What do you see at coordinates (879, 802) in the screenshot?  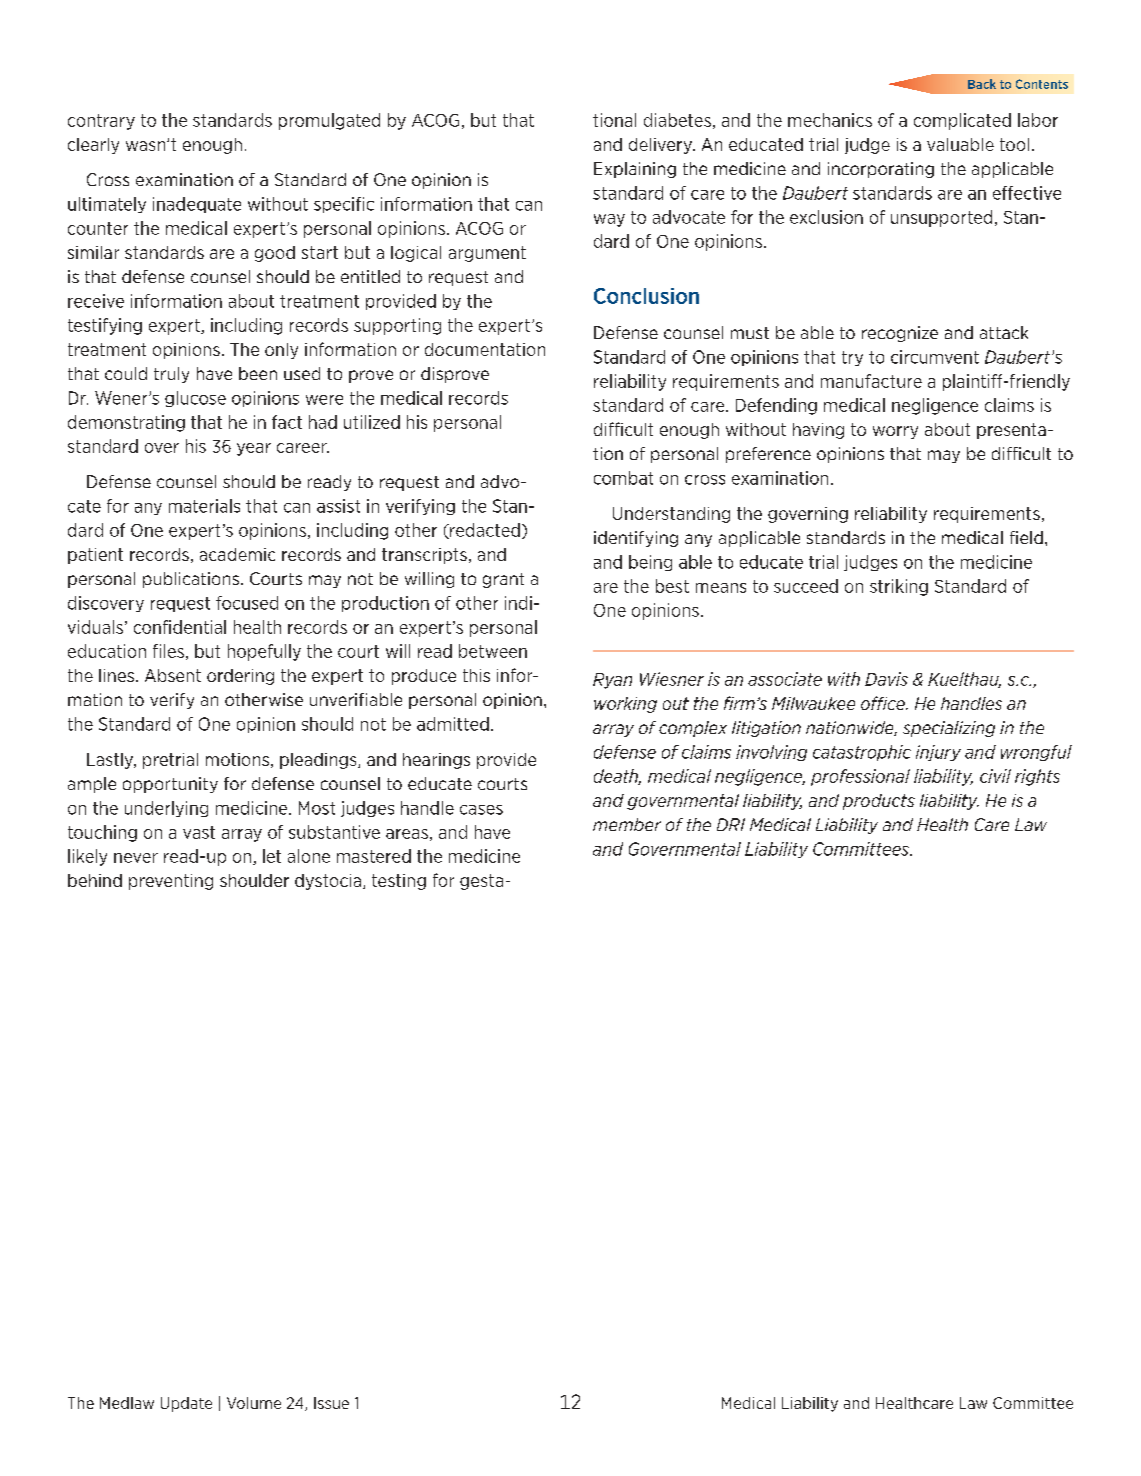 I see `products` at bounding box center [879, 802].
